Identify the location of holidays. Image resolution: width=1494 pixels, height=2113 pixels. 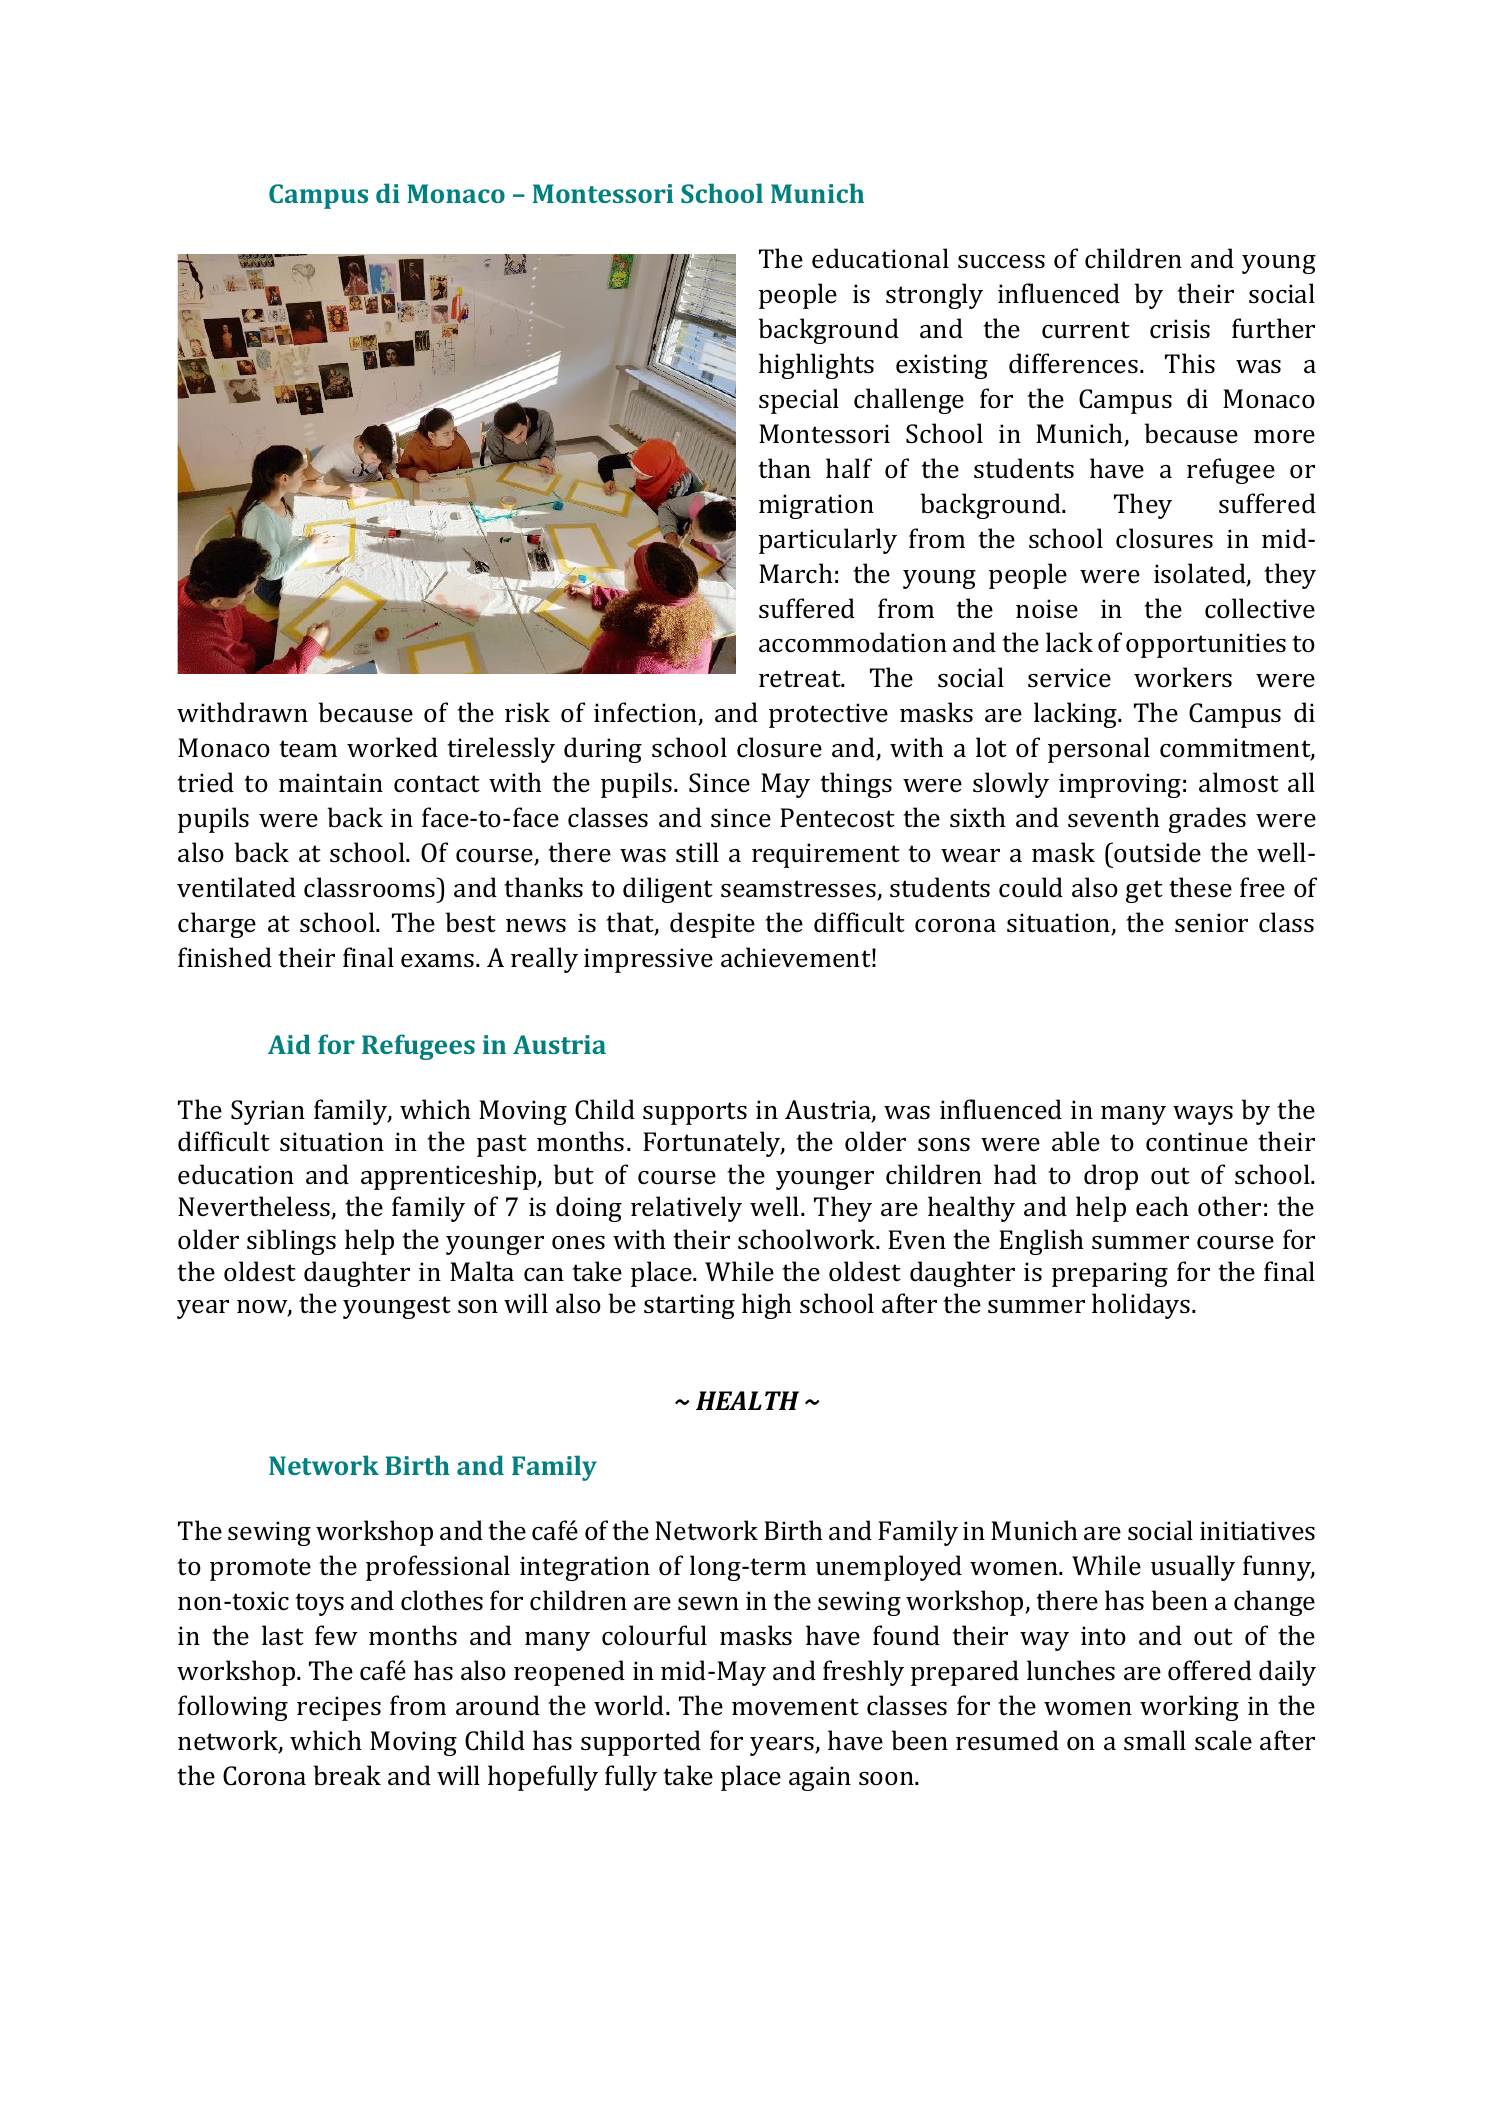
(1142, 1306).
